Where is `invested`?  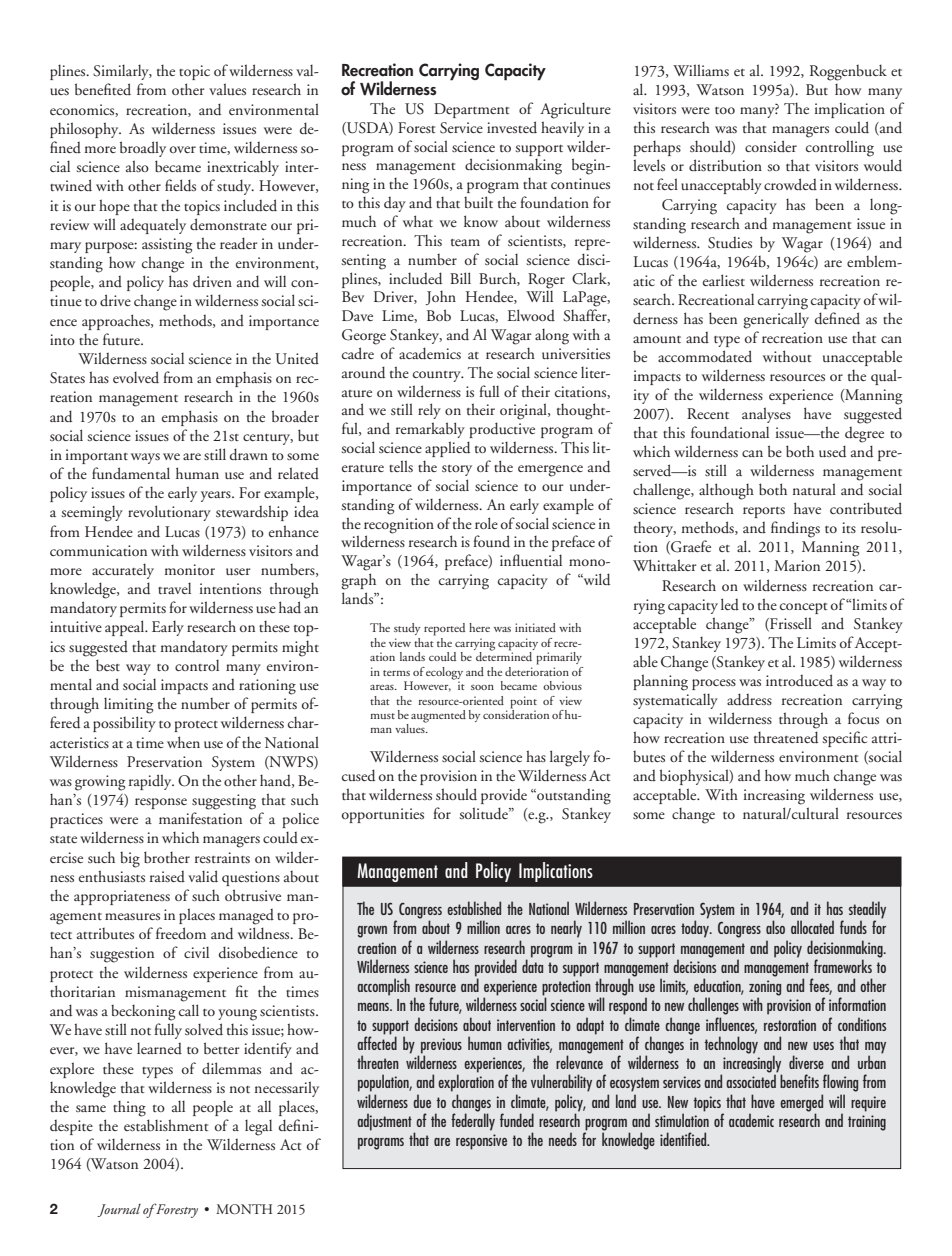 invested is located at coordinates (512, 127).
